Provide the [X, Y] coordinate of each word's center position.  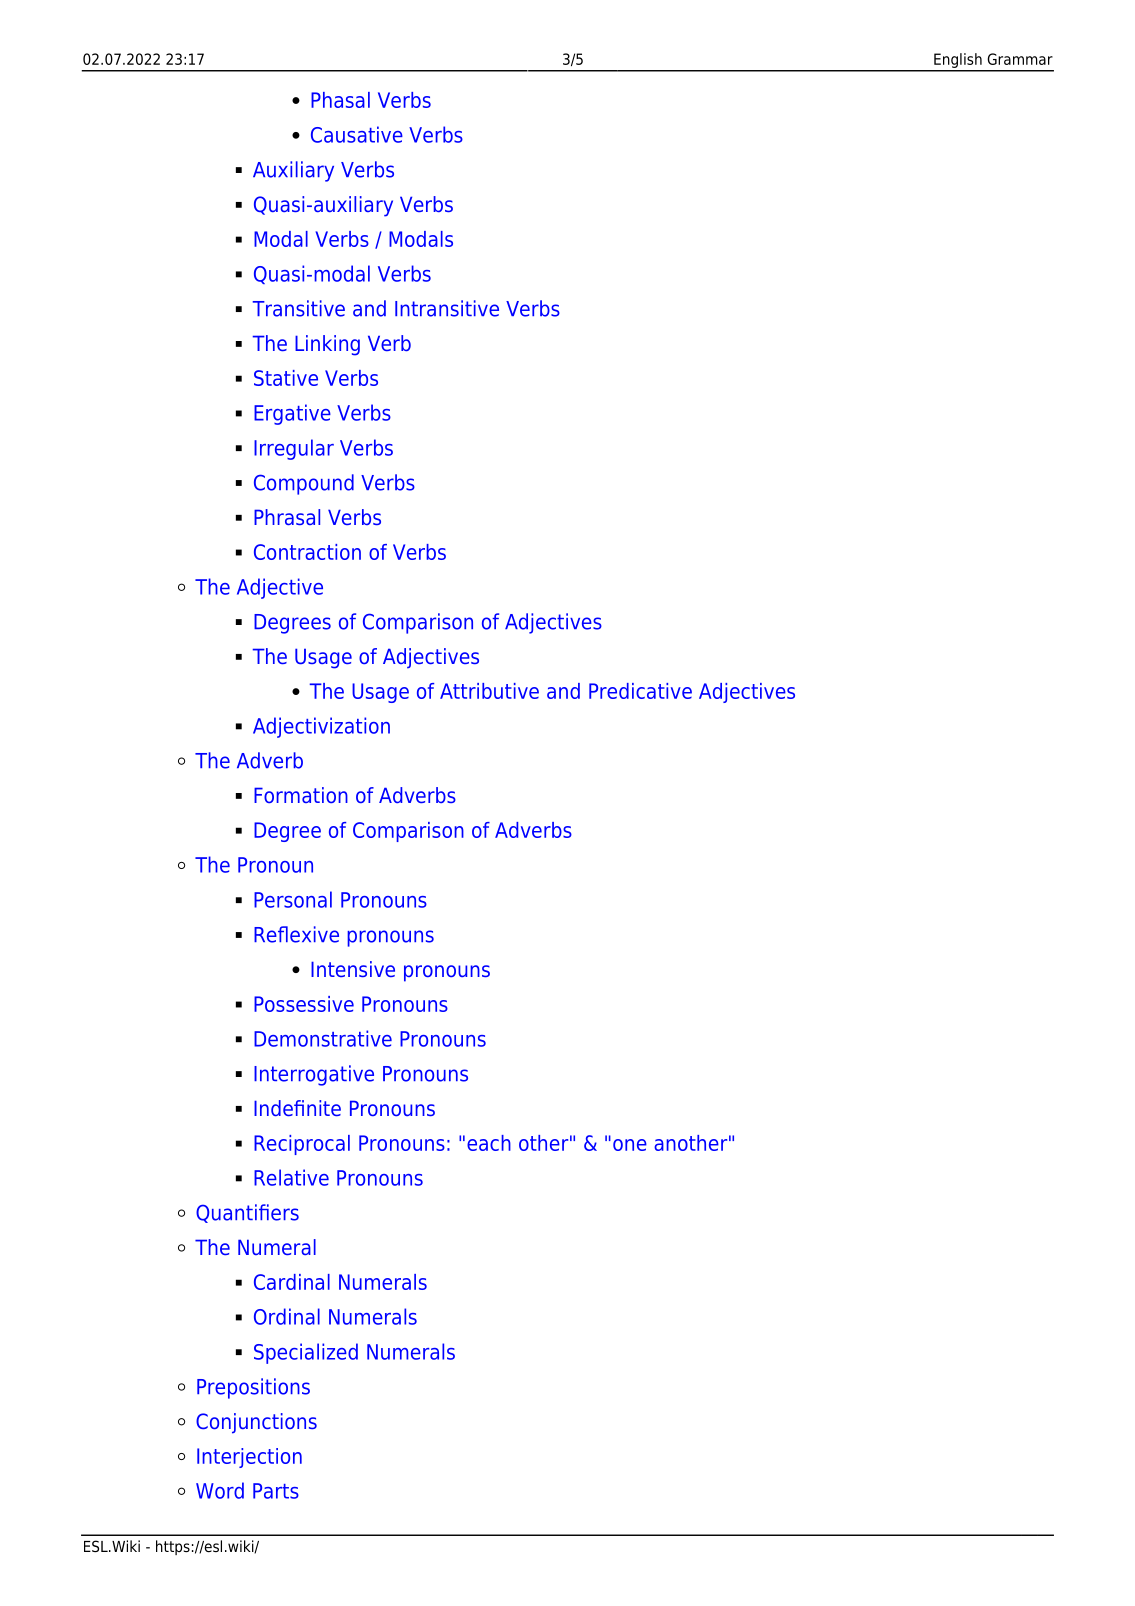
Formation [301, 795]
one [630, 1145]
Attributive [489, 691]
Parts [276, 1491]
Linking [327, 345]
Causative [357, 134]
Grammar [1020, 59]
